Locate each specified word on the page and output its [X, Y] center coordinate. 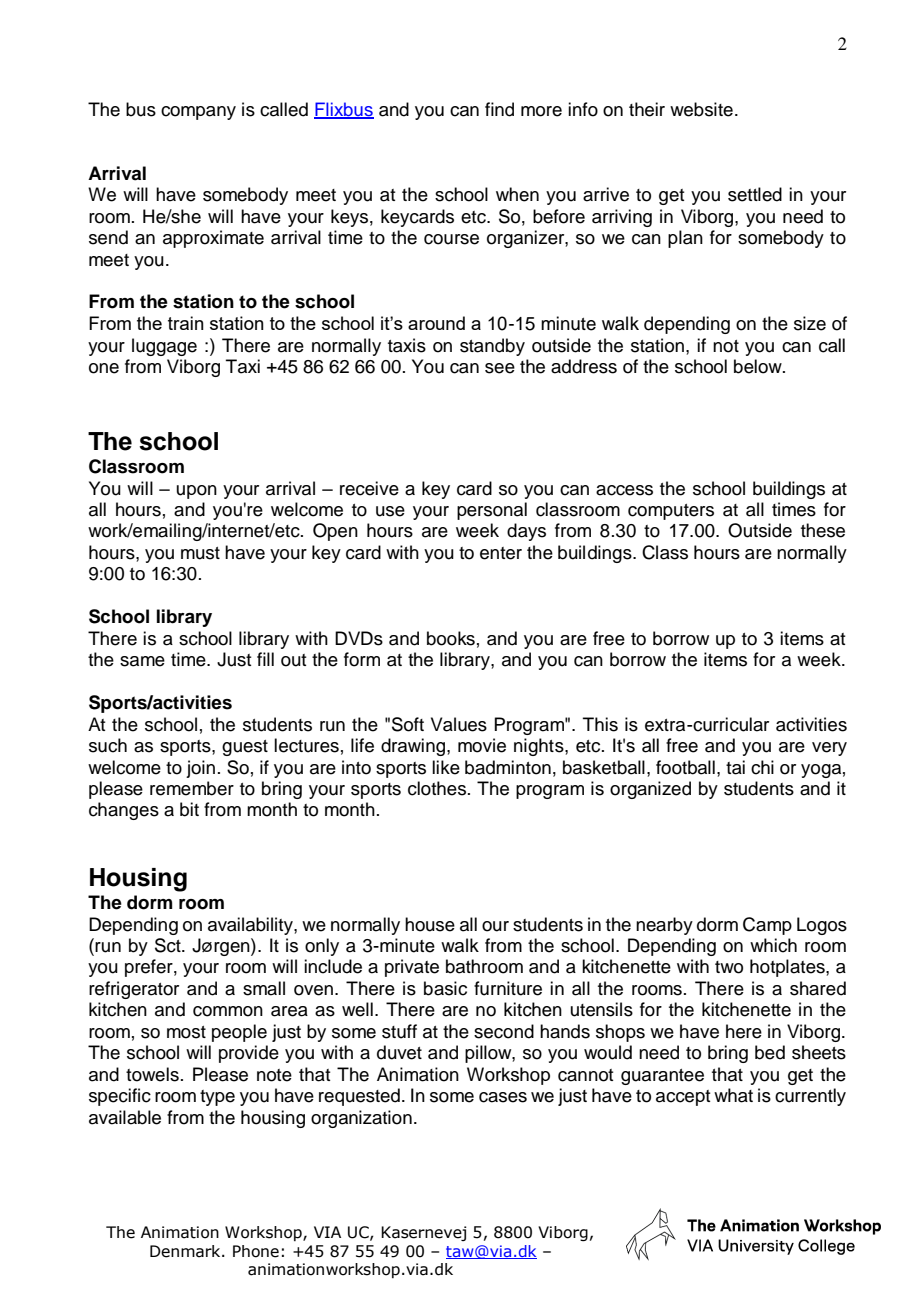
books [451, 638]
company [198, 113]
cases [503, 1097]
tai [735, 767]
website [701, 109]
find [499, 109]
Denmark [186, 1251]
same [142, 661]
